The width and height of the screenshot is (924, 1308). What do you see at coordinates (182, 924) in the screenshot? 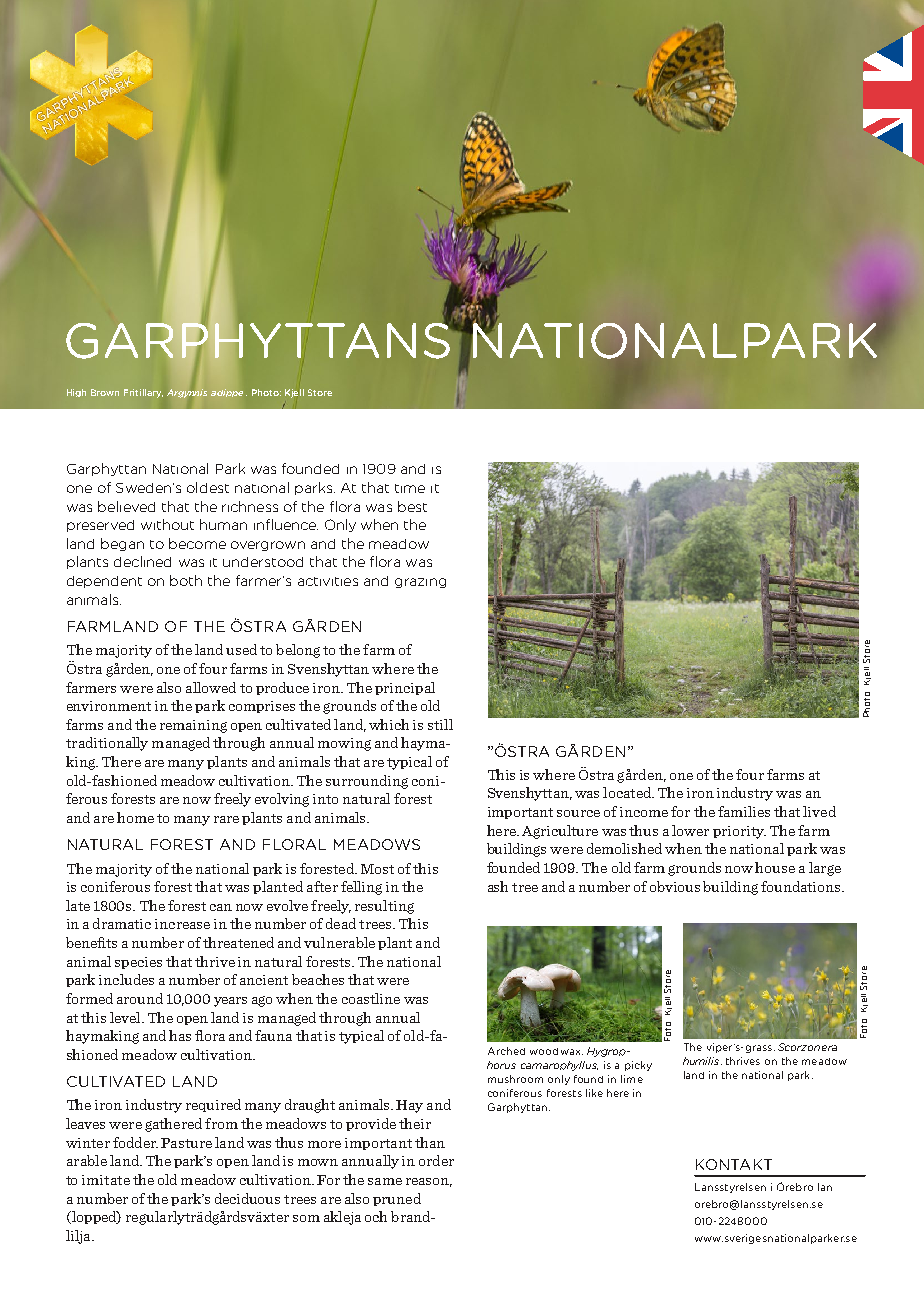
I see `increase` at bounding box center [182, 924].
